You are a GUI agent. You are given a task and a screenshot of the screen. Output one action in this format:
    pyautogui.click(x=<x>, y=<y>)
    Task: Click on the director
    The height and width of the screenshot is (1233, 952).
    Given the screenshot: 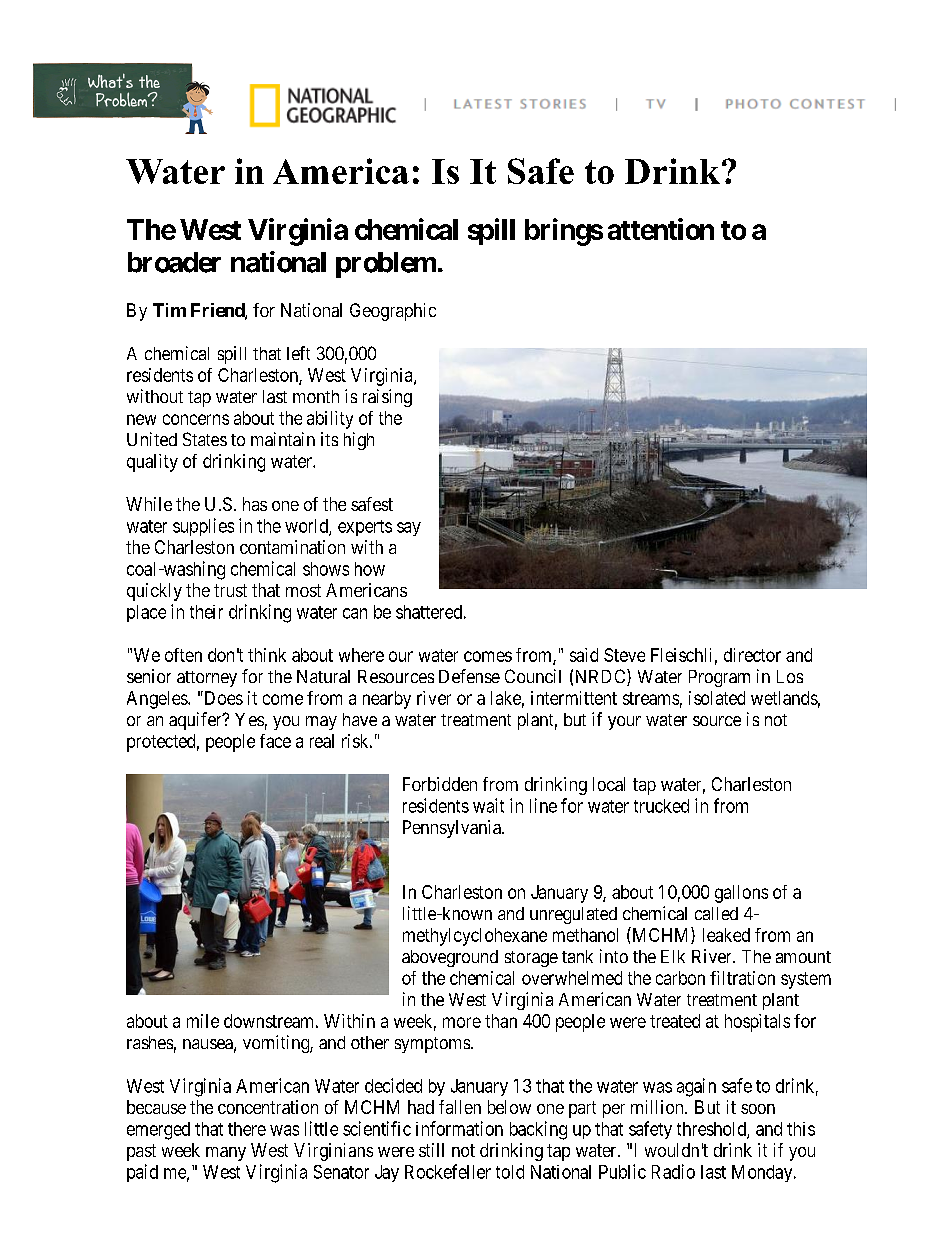 What is the action you would take?
    pyautogui.click(x=752, y=655)
